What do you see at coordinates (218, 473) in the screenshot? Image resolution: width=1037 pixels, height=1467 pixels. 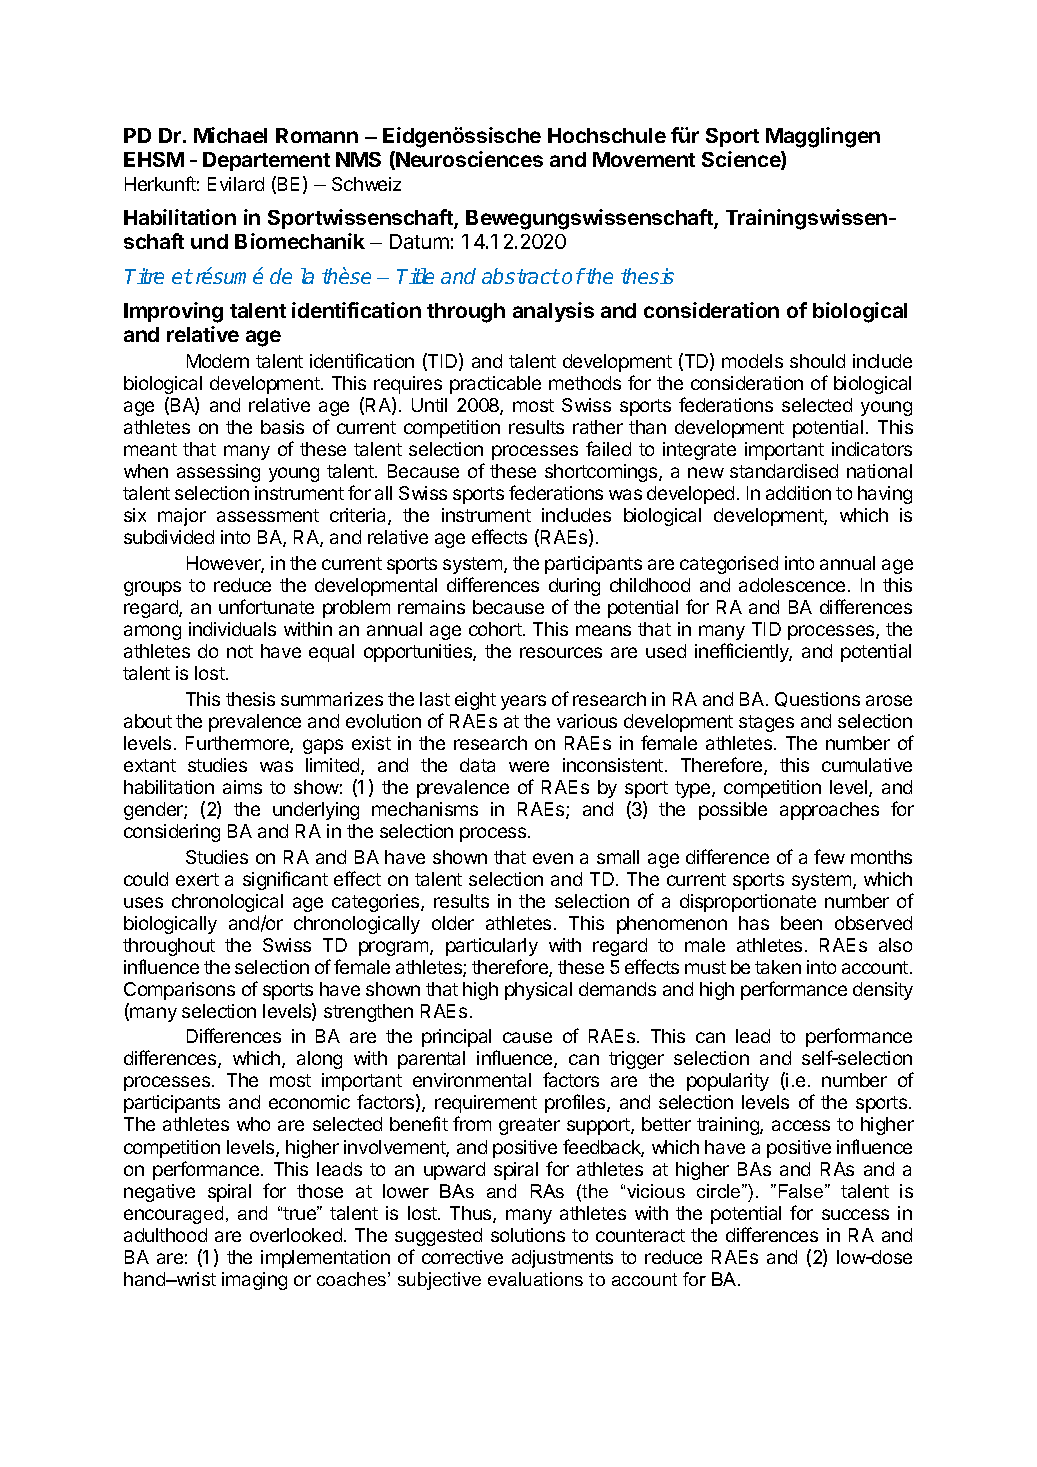 I see `assessing` at bounding box center [218, 473].
